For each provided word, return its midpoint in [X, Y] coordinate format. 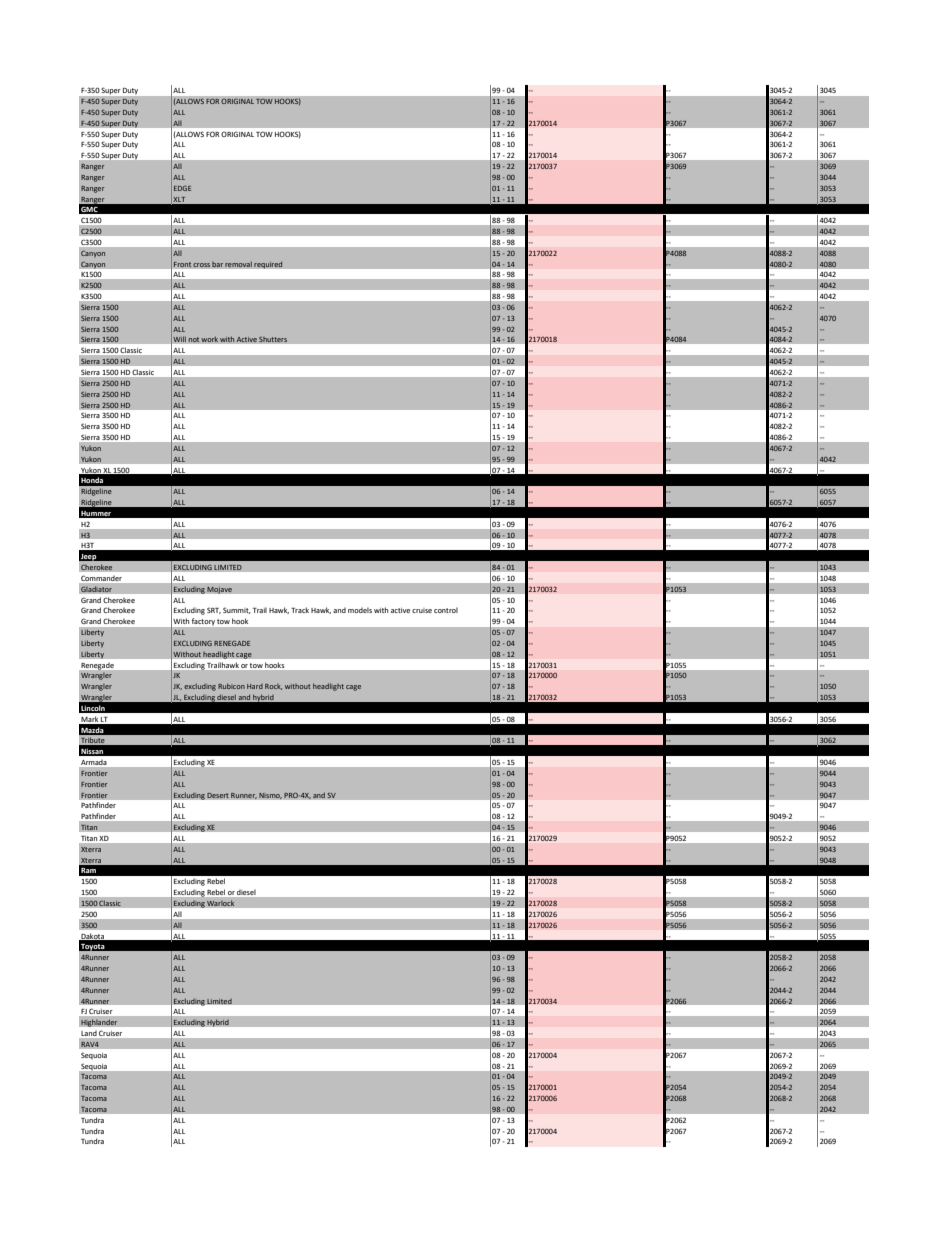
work [209, 339]
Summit [237, 610]
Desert [218, 795]
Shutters [273, 339]
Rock [273, 687]
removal [238, 264]
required [268, 265]
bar [218, 264]
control [446, 610]
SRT [214, 610]
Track [300, 610]
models [360, 610]
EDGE [182, 188]
